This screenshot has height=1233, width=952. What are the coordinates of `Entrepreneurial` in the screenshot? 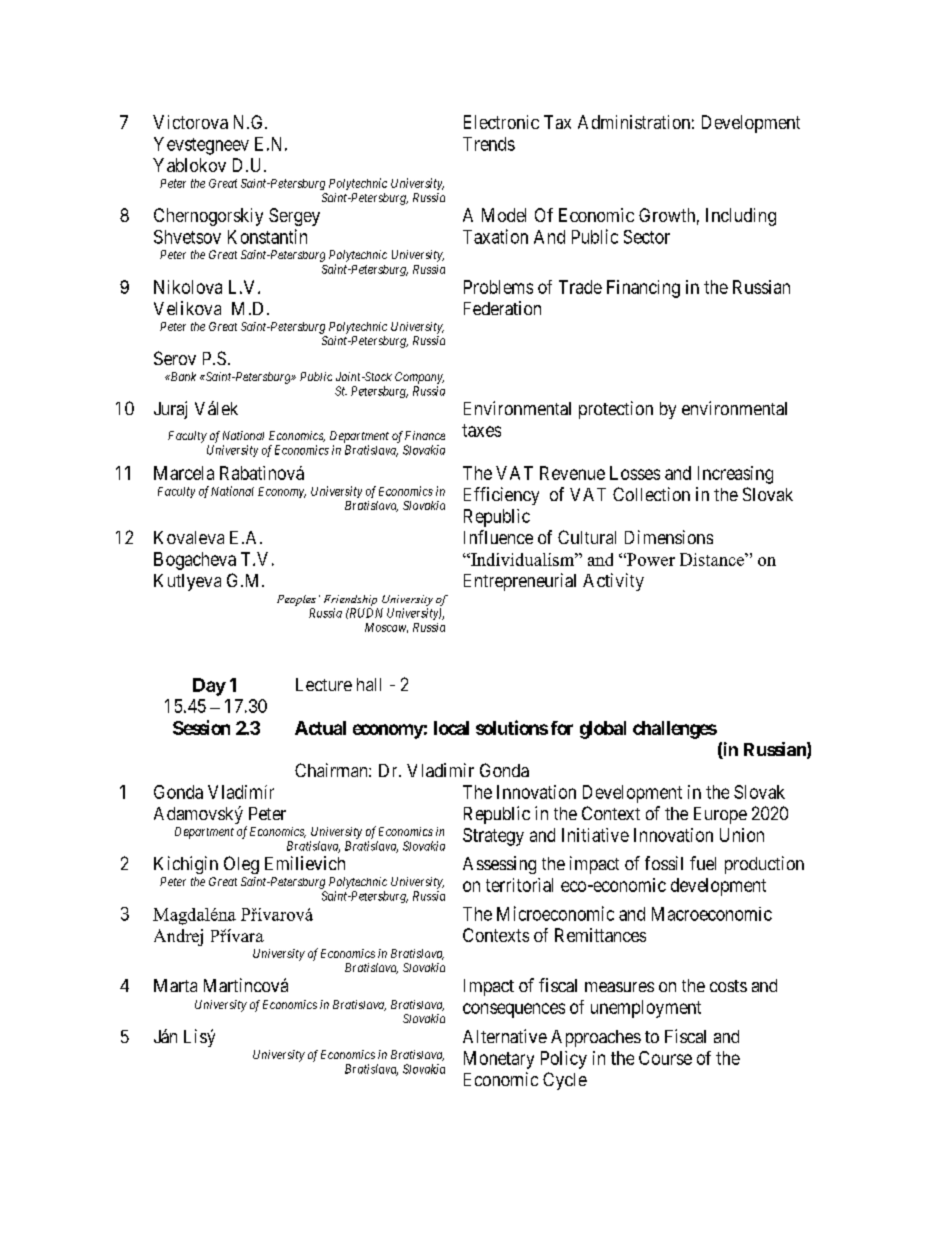 It's located at (520, 582).
